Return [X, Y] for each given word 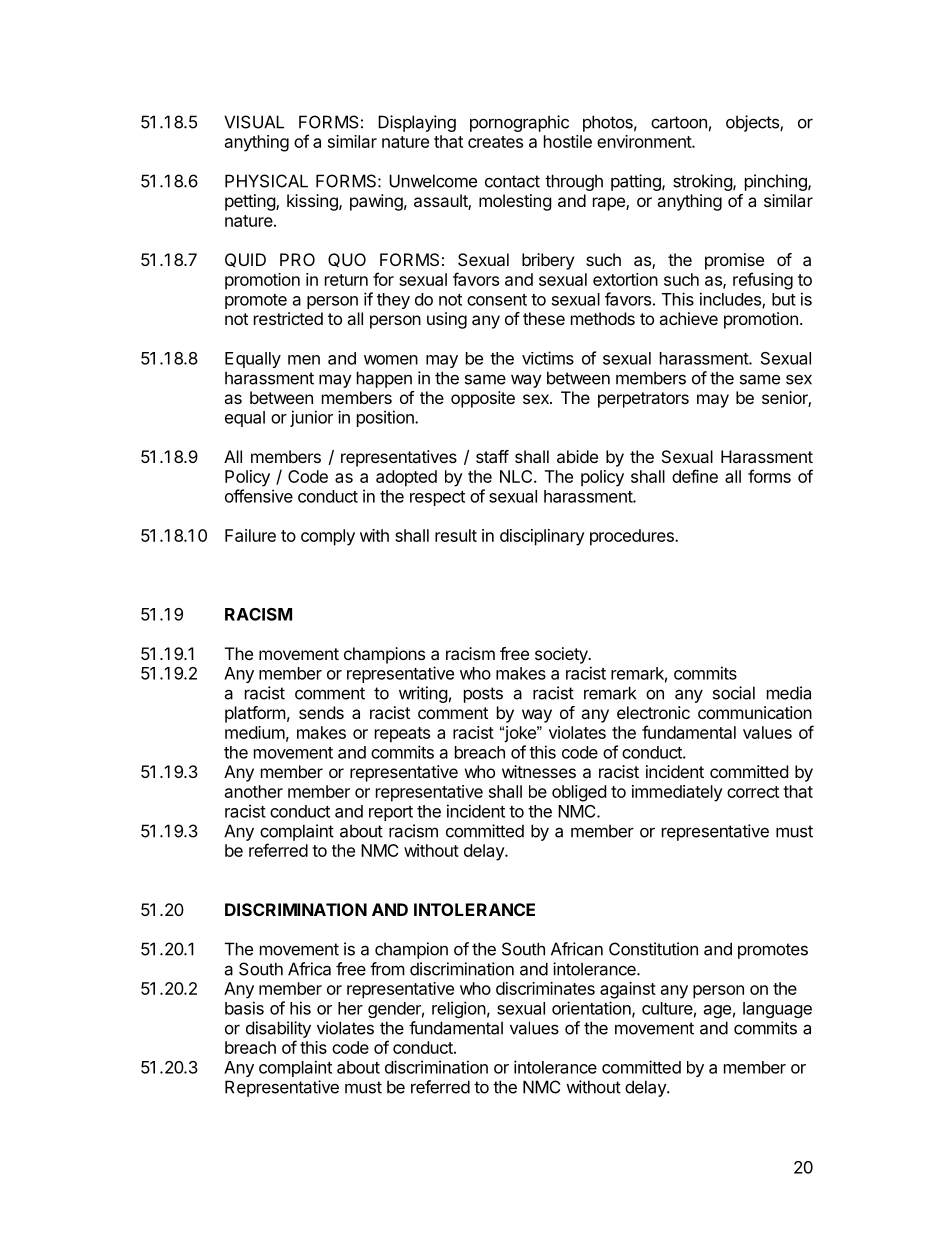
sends [321, 712]
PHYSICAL [266, 181]
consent [497, 300]
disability [278, 1029]
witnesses [539, 771]
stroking [703, 182]
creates [495, 142]
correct [753, 792]
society [562, 655]
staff [492, 456]
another [254, 791]
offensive [259, 496]
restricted [288, 318]
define [695, 476]
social [734, 693]
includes [731, 300]
